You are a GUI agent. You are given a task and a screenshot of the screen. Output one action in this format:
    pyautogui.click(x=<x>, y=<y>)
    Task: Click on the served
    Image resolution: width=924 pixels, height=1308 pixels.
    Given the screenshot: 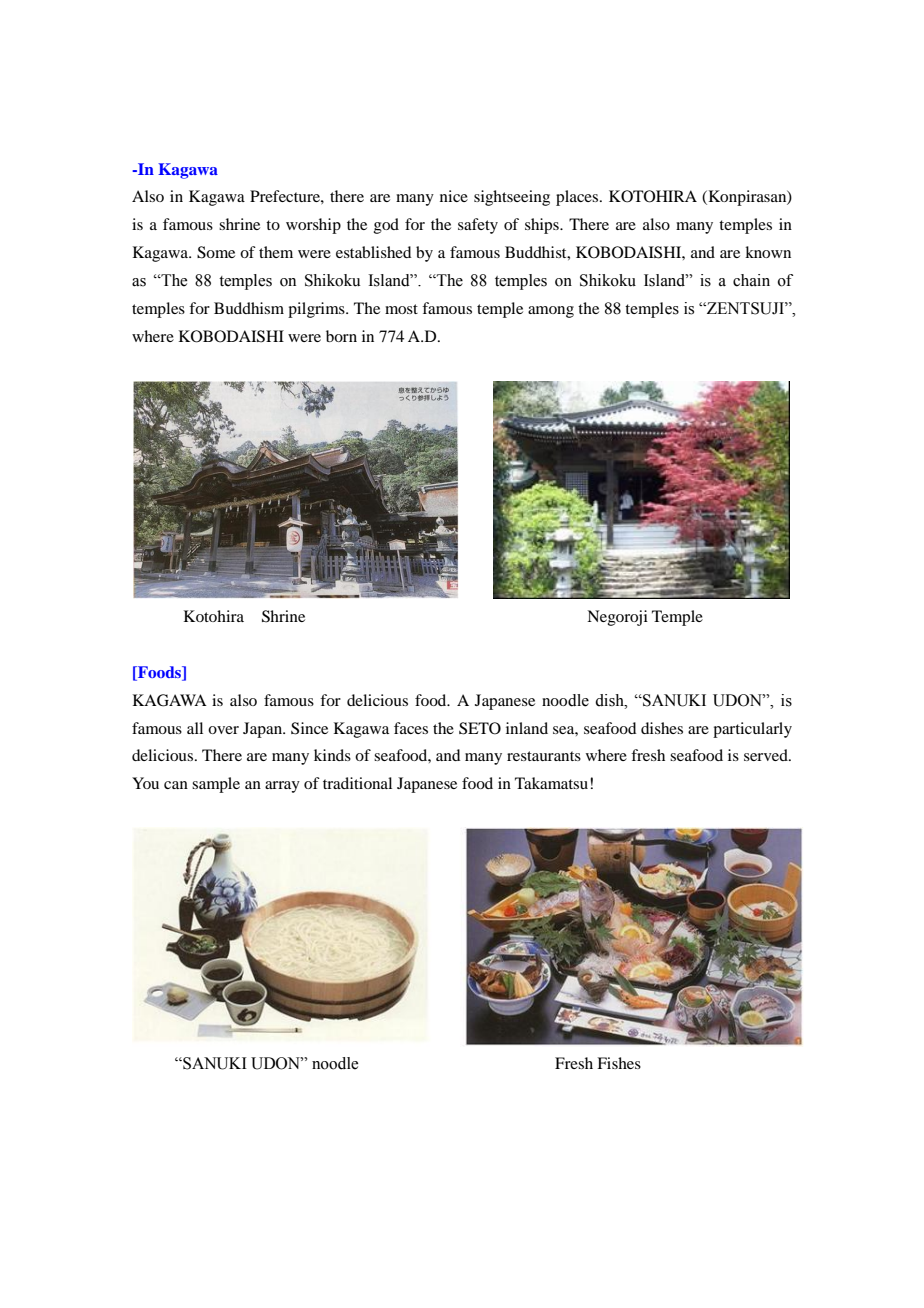 What is the action you would take?
    pyautogui.click(x=767, y=755)
